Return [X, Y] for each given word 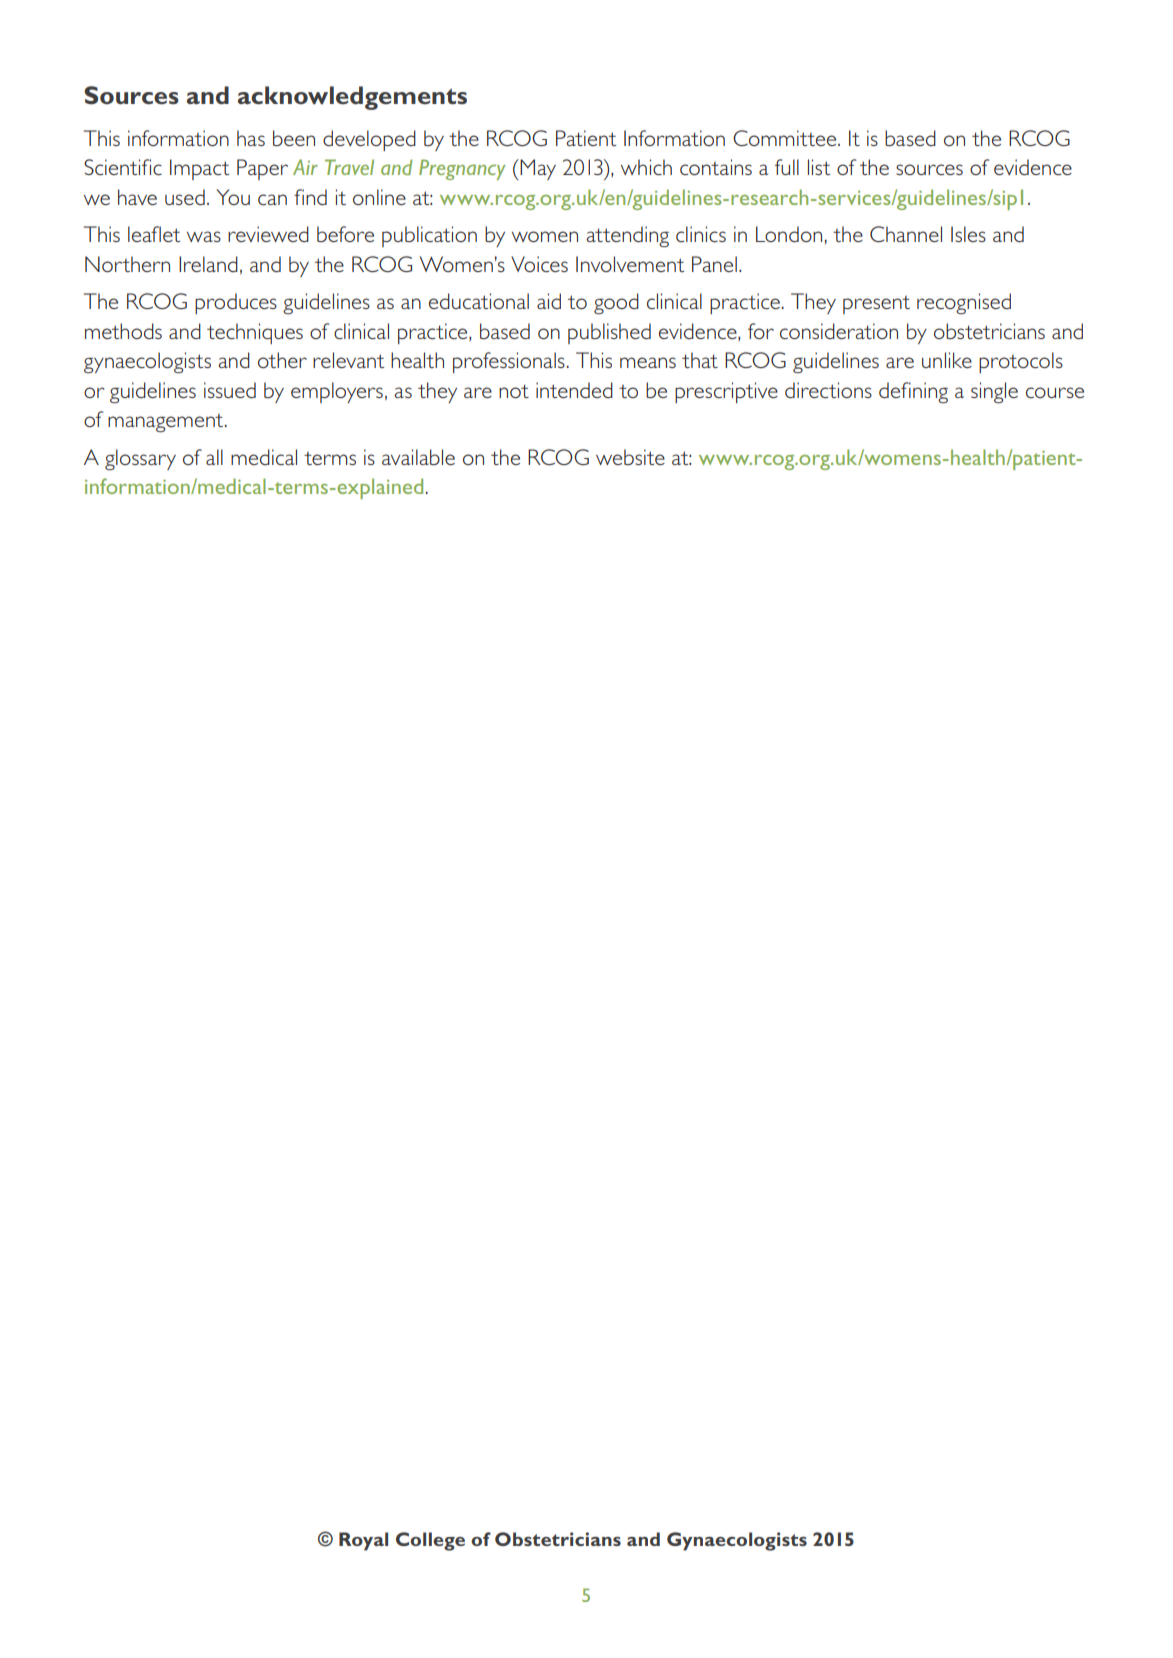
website [630, 457]
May [538, 169]
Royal [363, 1541]
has [251, 138]
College [430, 1541]
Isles [968, 234]
